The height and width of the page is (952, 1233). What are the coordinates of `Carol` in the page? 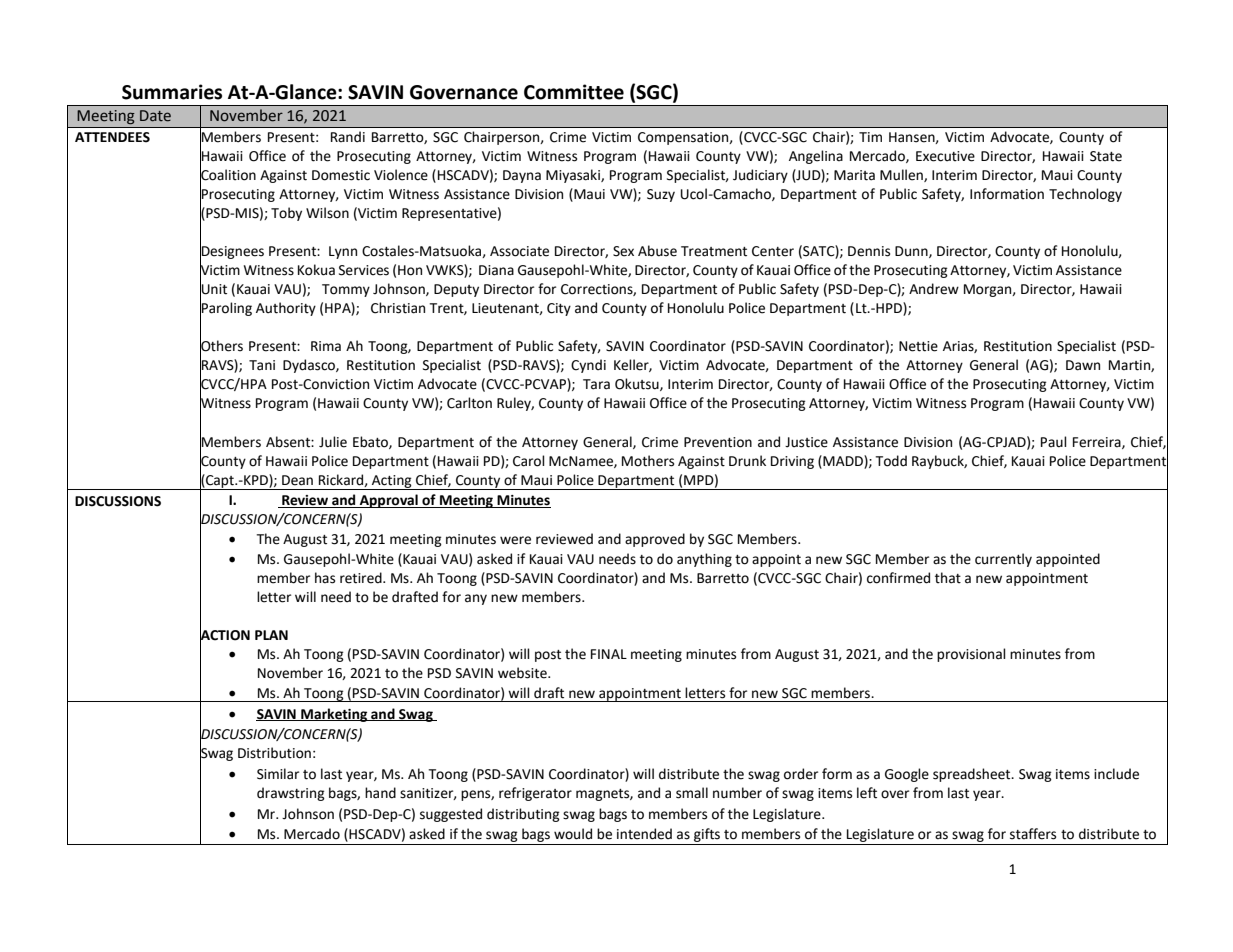 It's located at (529, 461).
